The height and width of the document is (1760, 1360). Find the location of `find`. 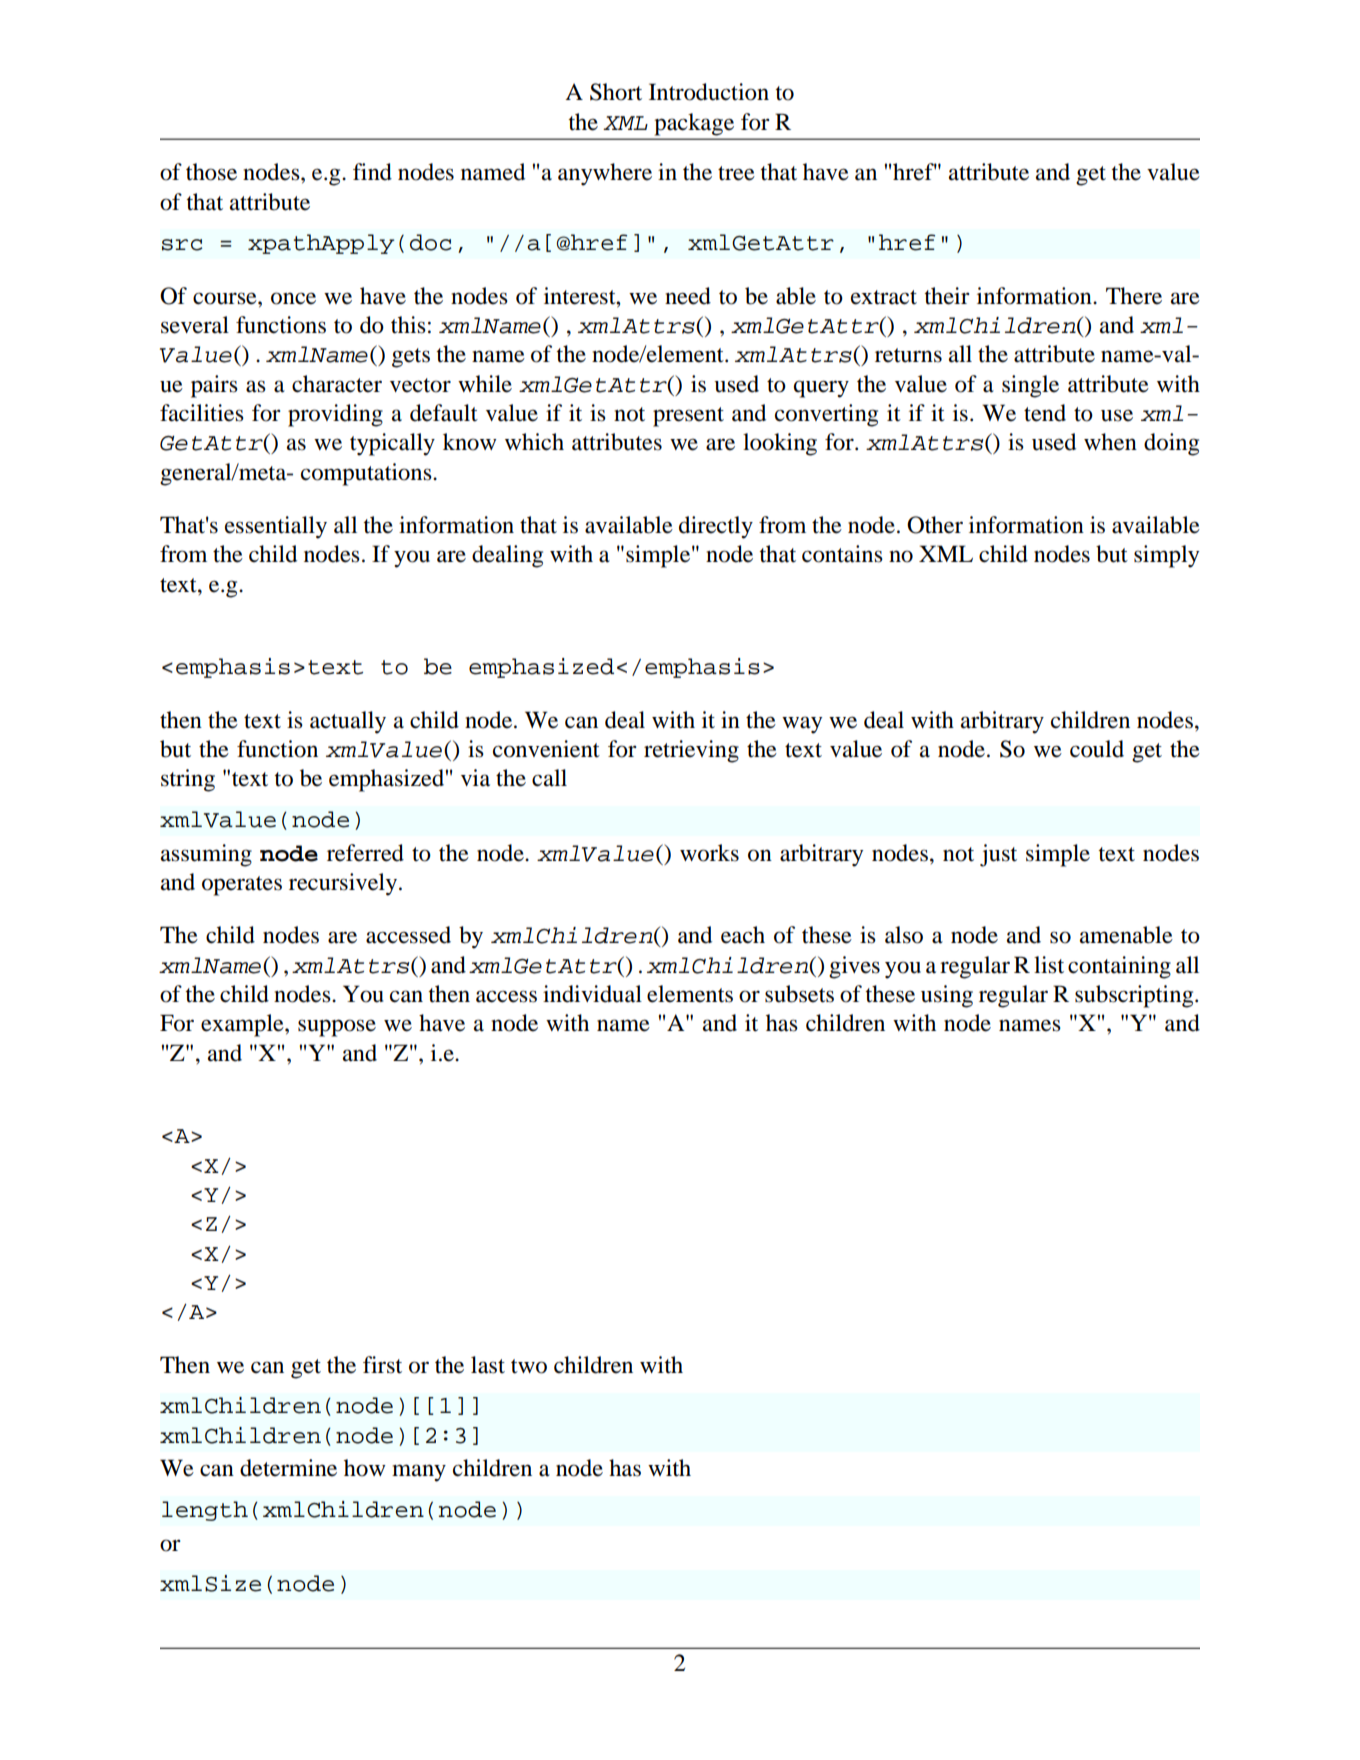

find is located at coordinates (372, 172).
